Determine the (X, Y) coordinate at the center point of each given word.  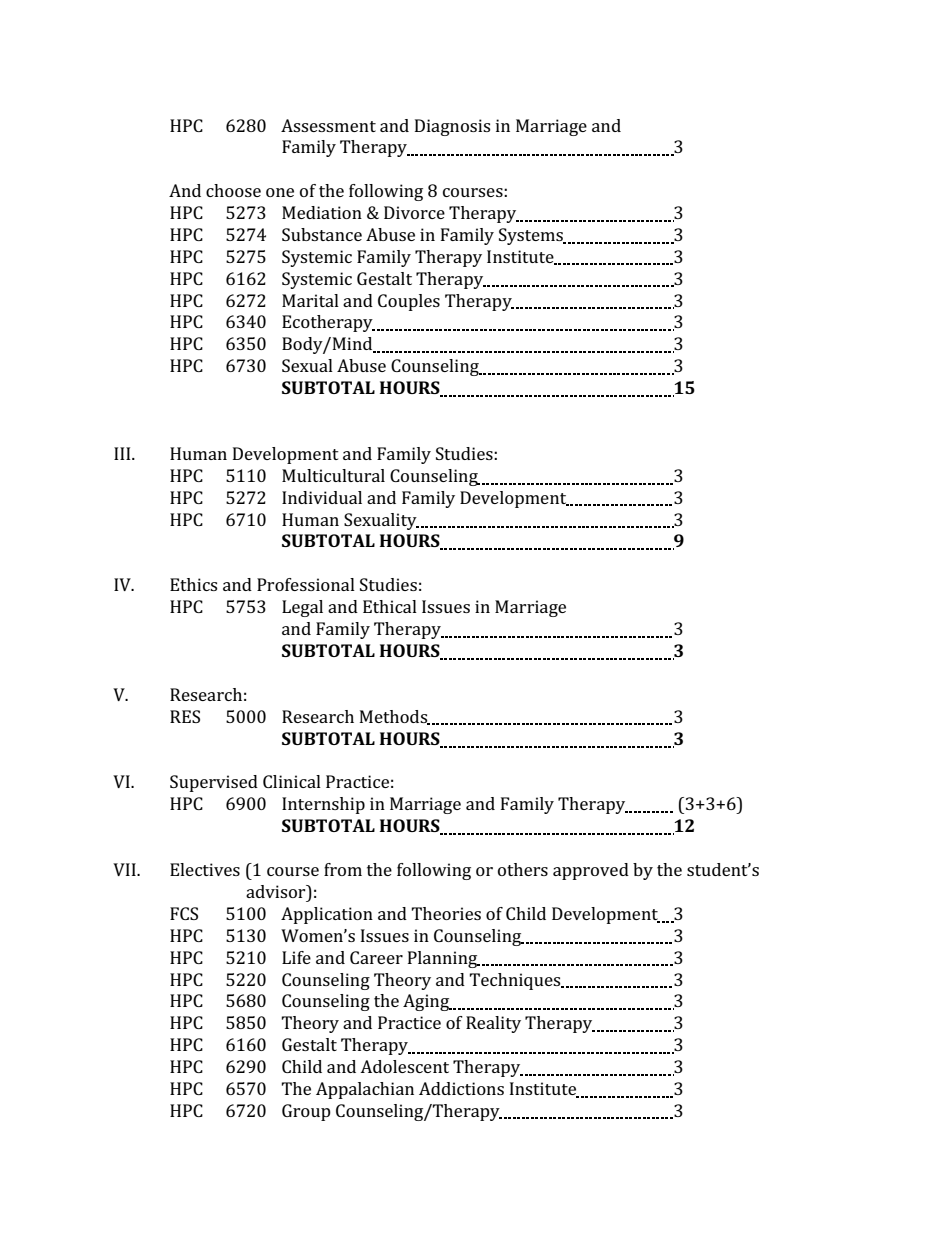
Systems (532, 236)
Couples (409, 302)
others (523, 869)
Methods (395, 717)
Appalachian (365, 1090)
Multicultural (333, 475)
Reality (493, 1024)
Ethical (390, 606)
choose (233, 190)
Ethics (193, 584)
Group (306, 1112)
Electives (205, 869)
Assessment (328, 125)
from (343, 869)
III (123, 453)
